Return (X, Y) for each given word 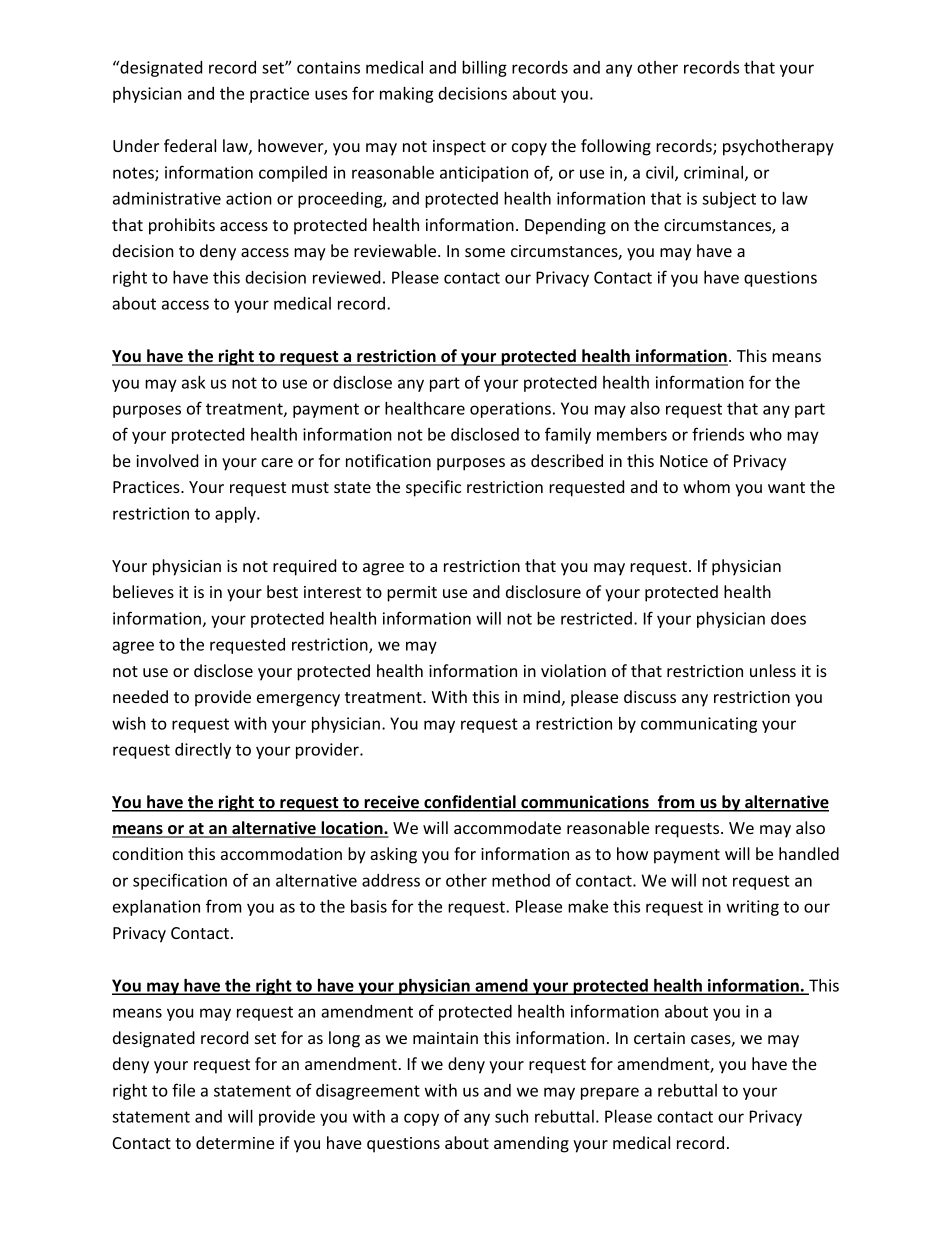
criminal (713, 172)
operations (510, 410)
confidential (470, 803)
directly (203, 751)
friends (718, 434)
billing (484, 68)
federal (190, 145)
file (183, 1090)
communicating (699, 725)
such (511, 1116)
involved (167, 460)
